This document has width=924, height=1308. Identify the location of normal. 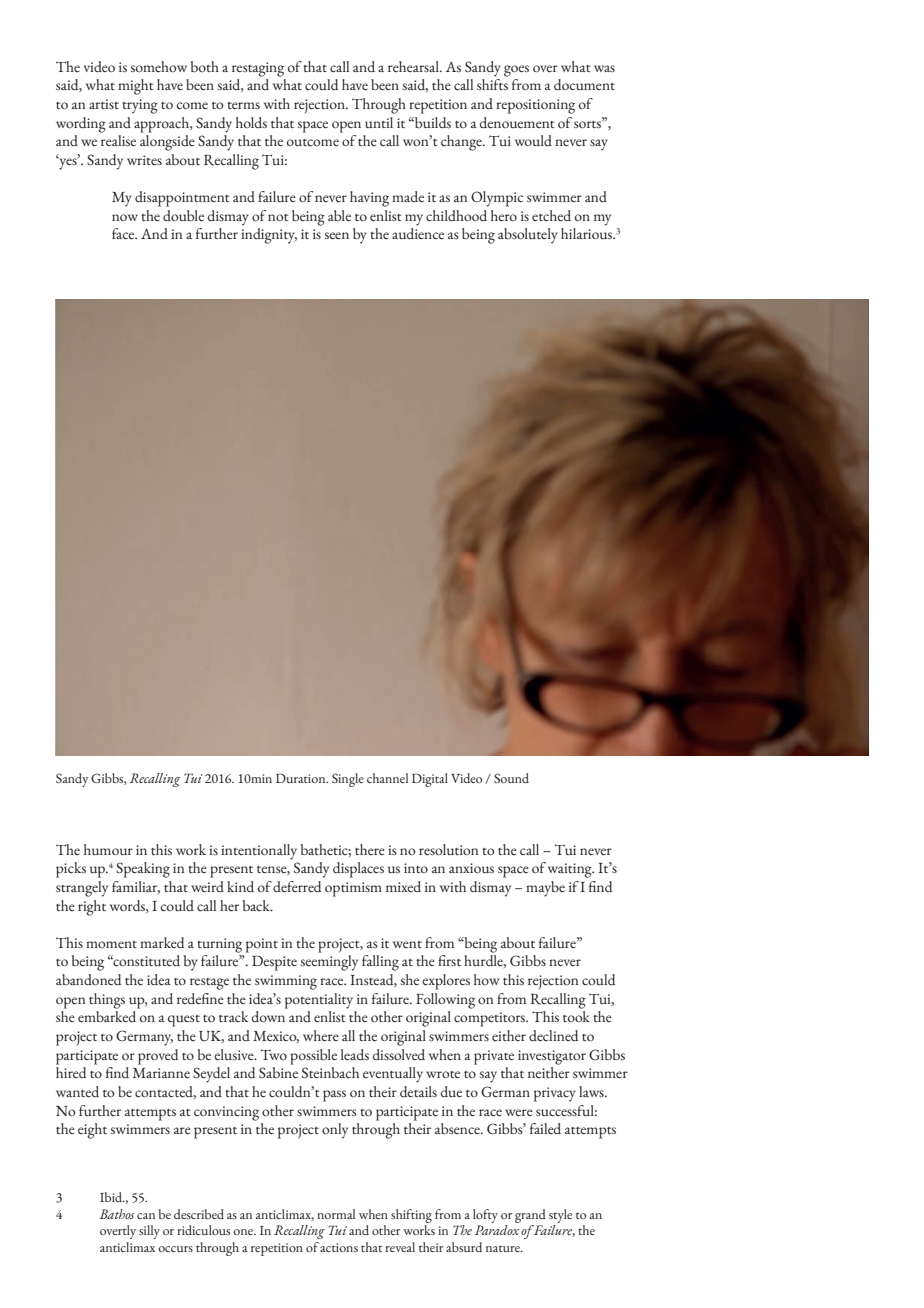
(336, 1214).
